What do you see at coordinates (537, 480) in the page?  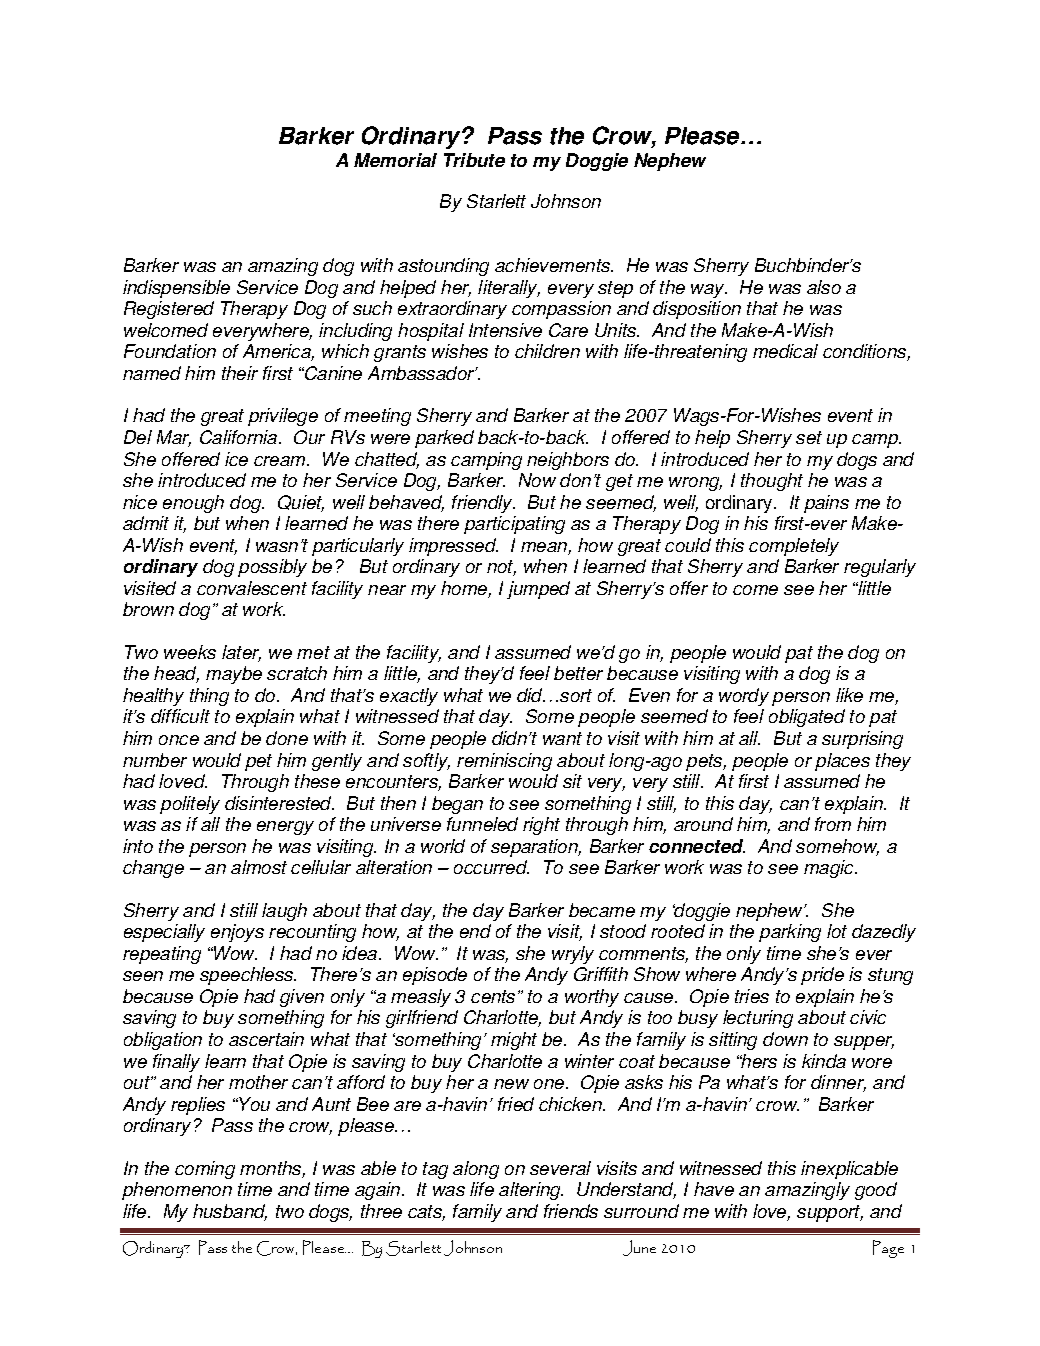 I see `Now` at bounding box center [537, 480].
